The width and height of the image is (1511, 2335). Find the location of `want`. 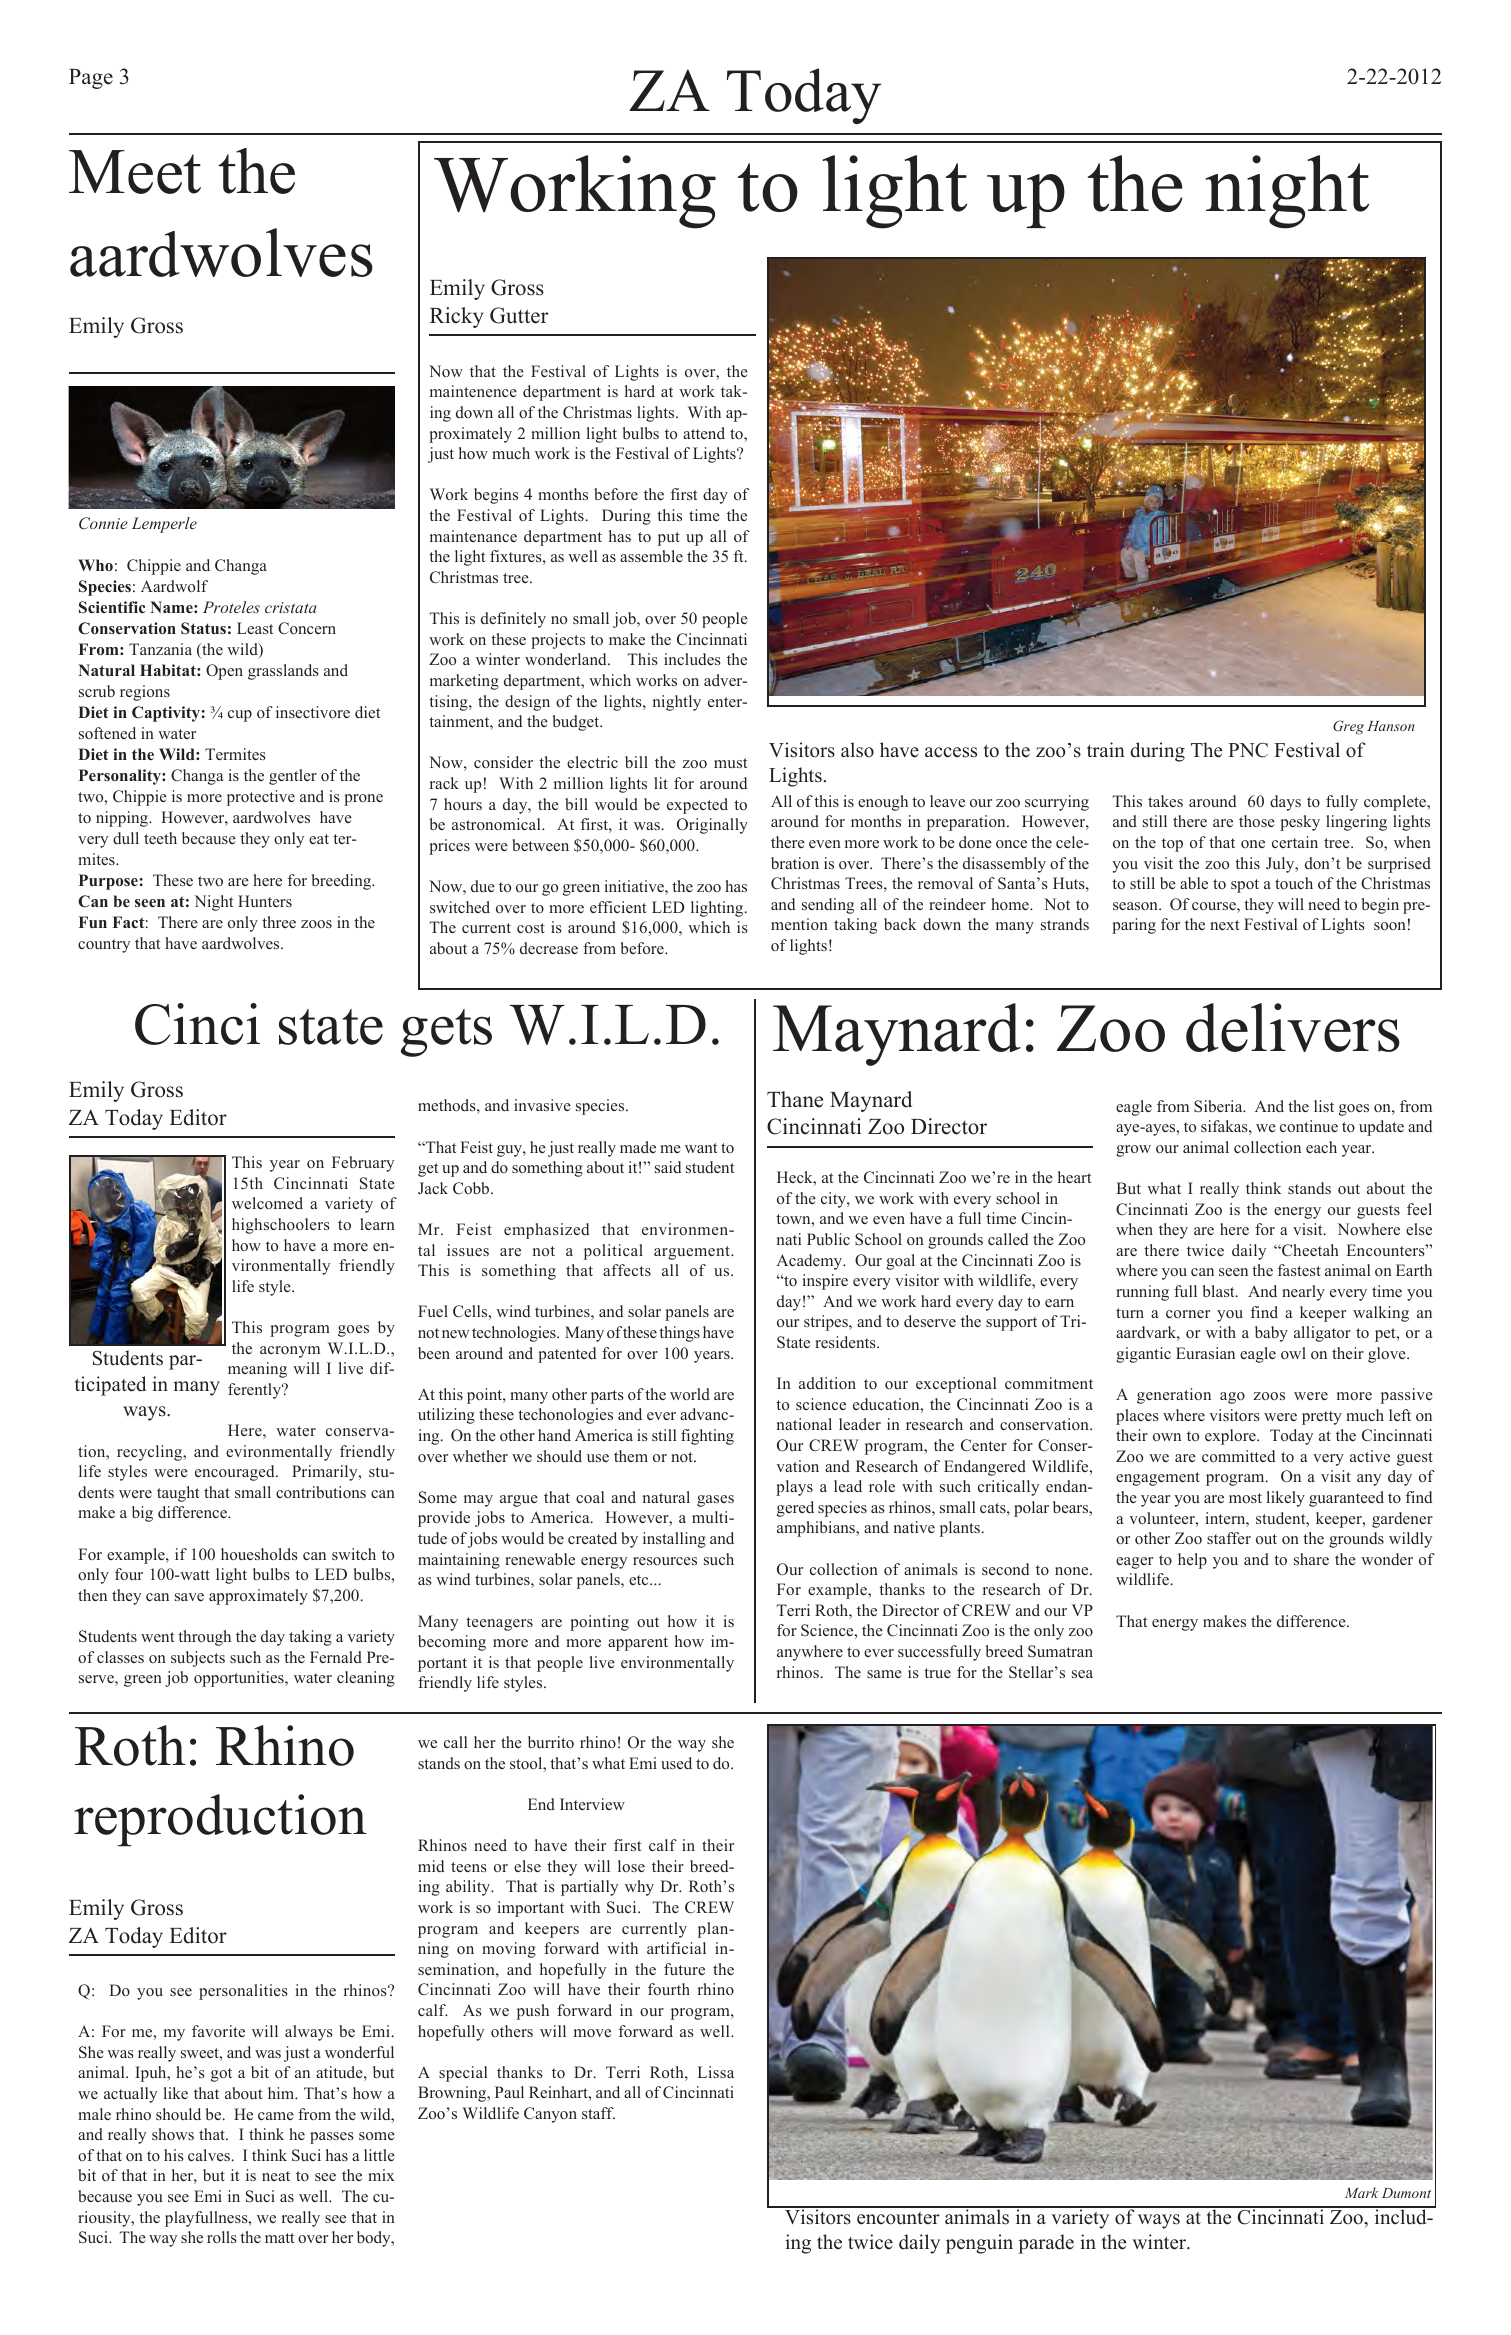

want is located at coordinates (701, 1148).
